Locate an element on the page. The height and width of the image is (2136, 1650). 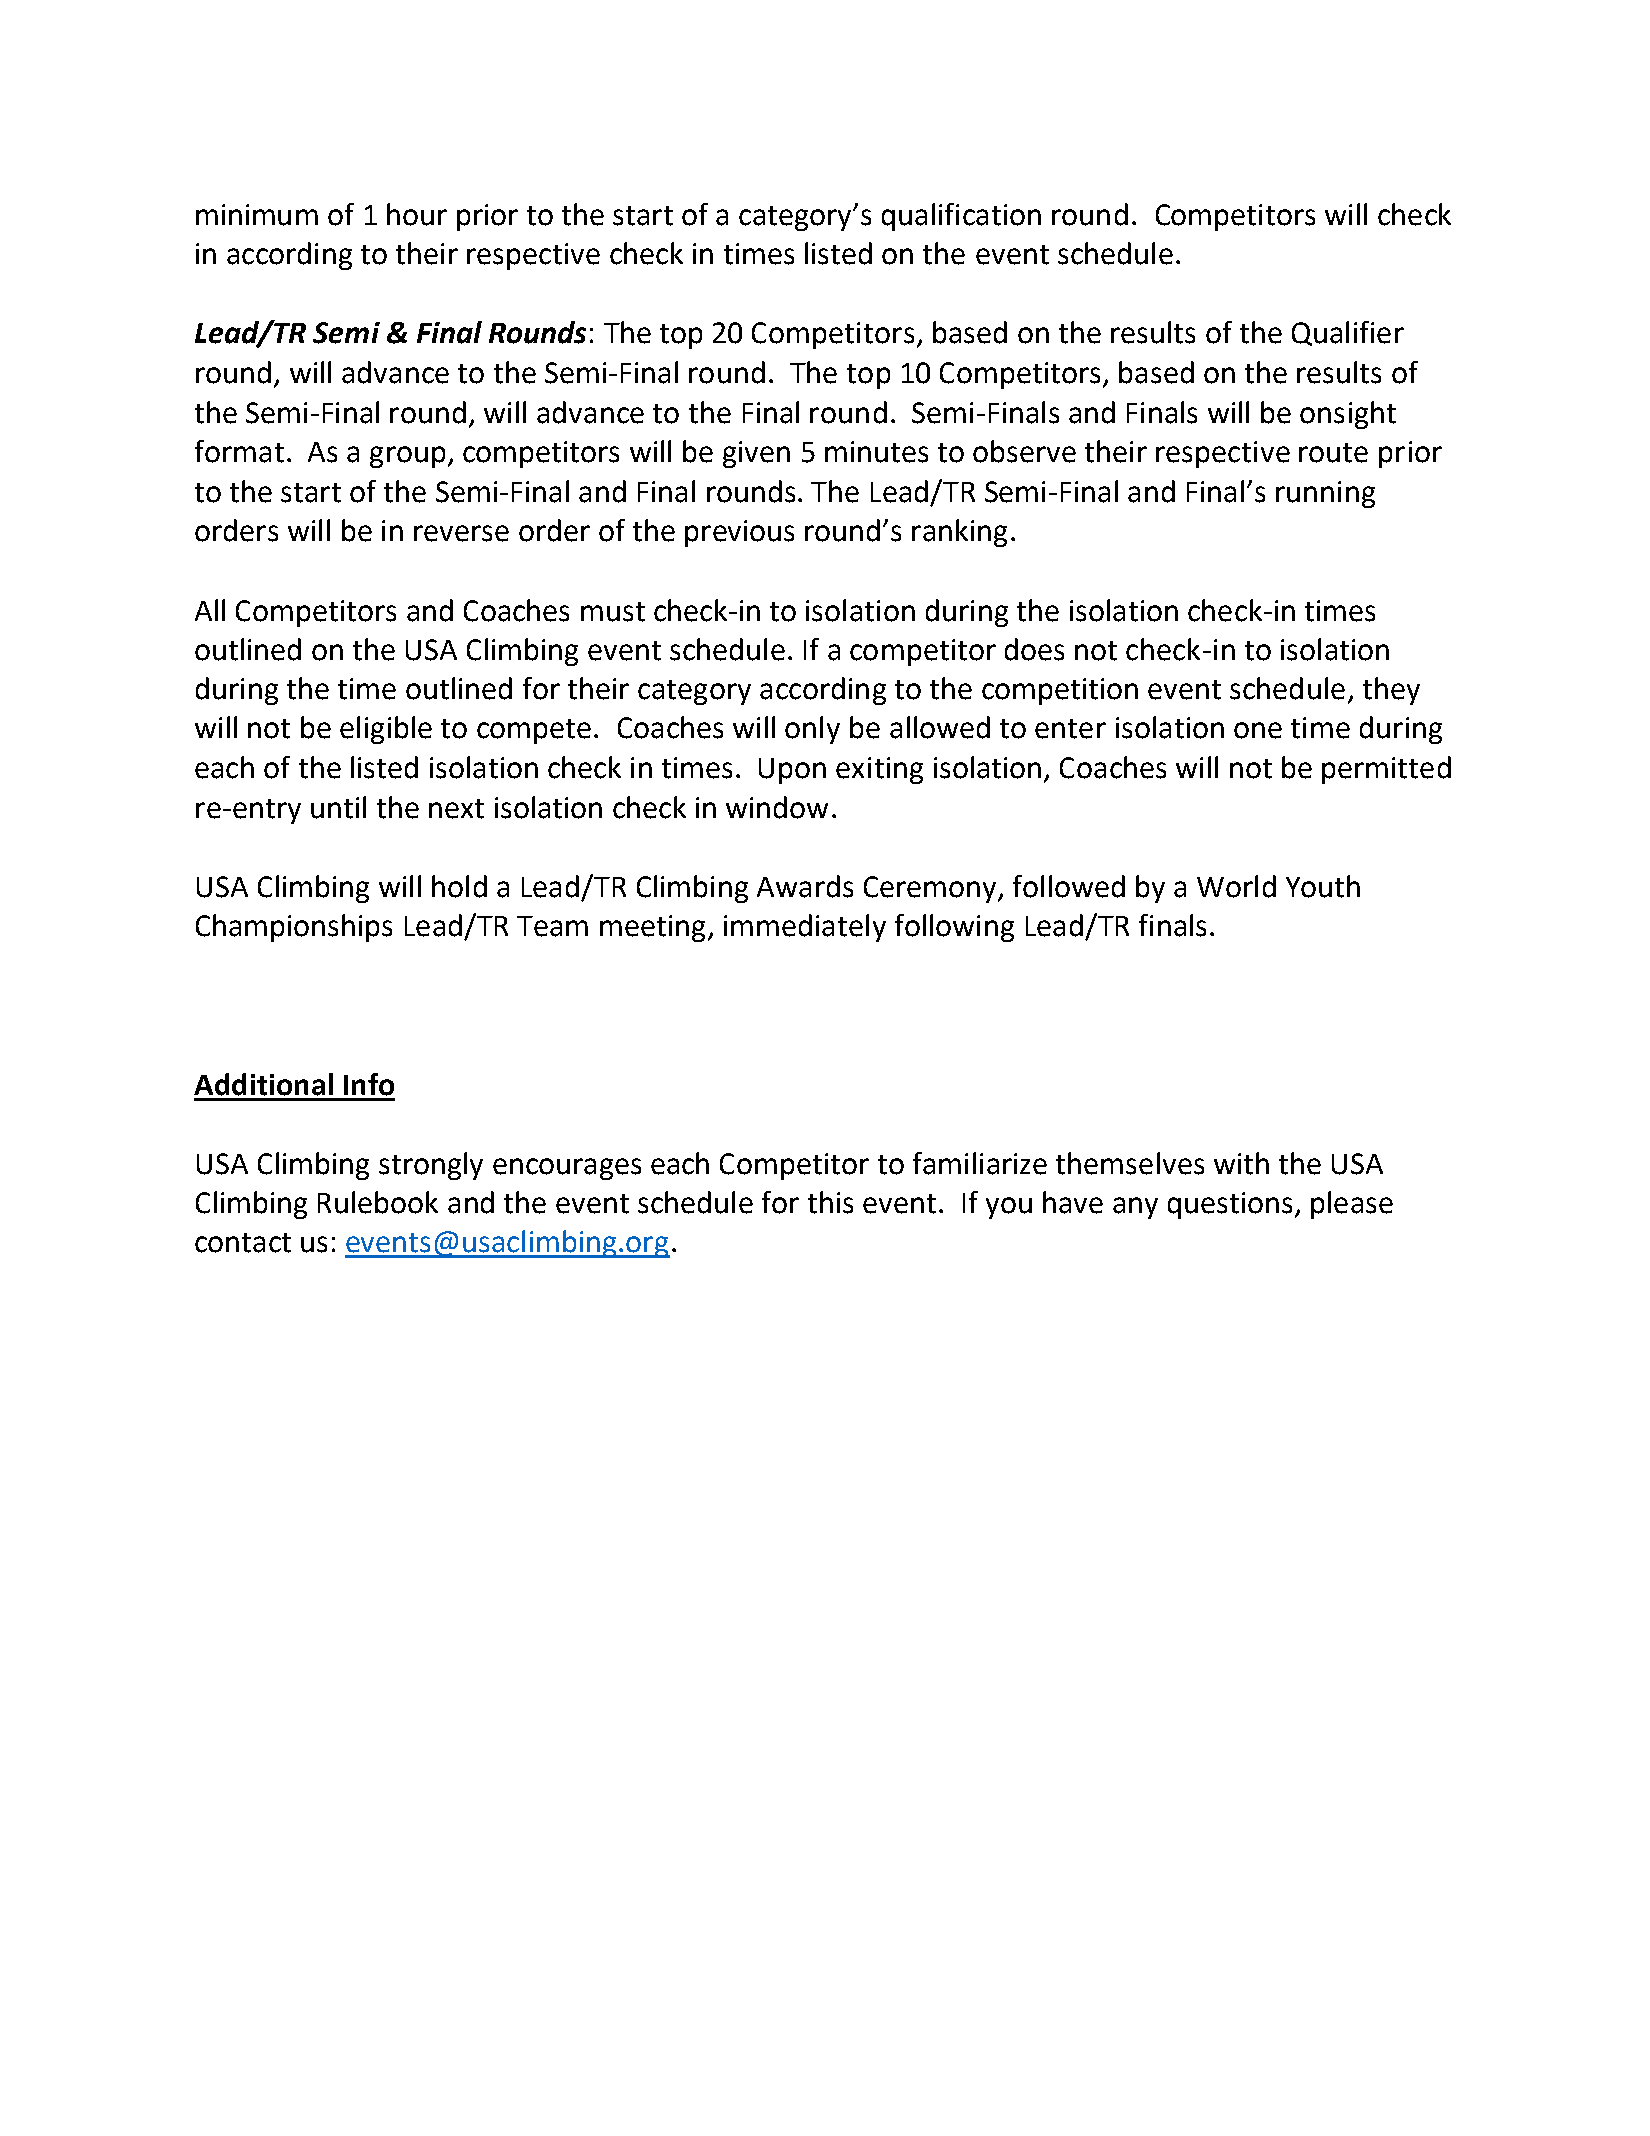
Qualifier is located at coordinates (1348, 333).
